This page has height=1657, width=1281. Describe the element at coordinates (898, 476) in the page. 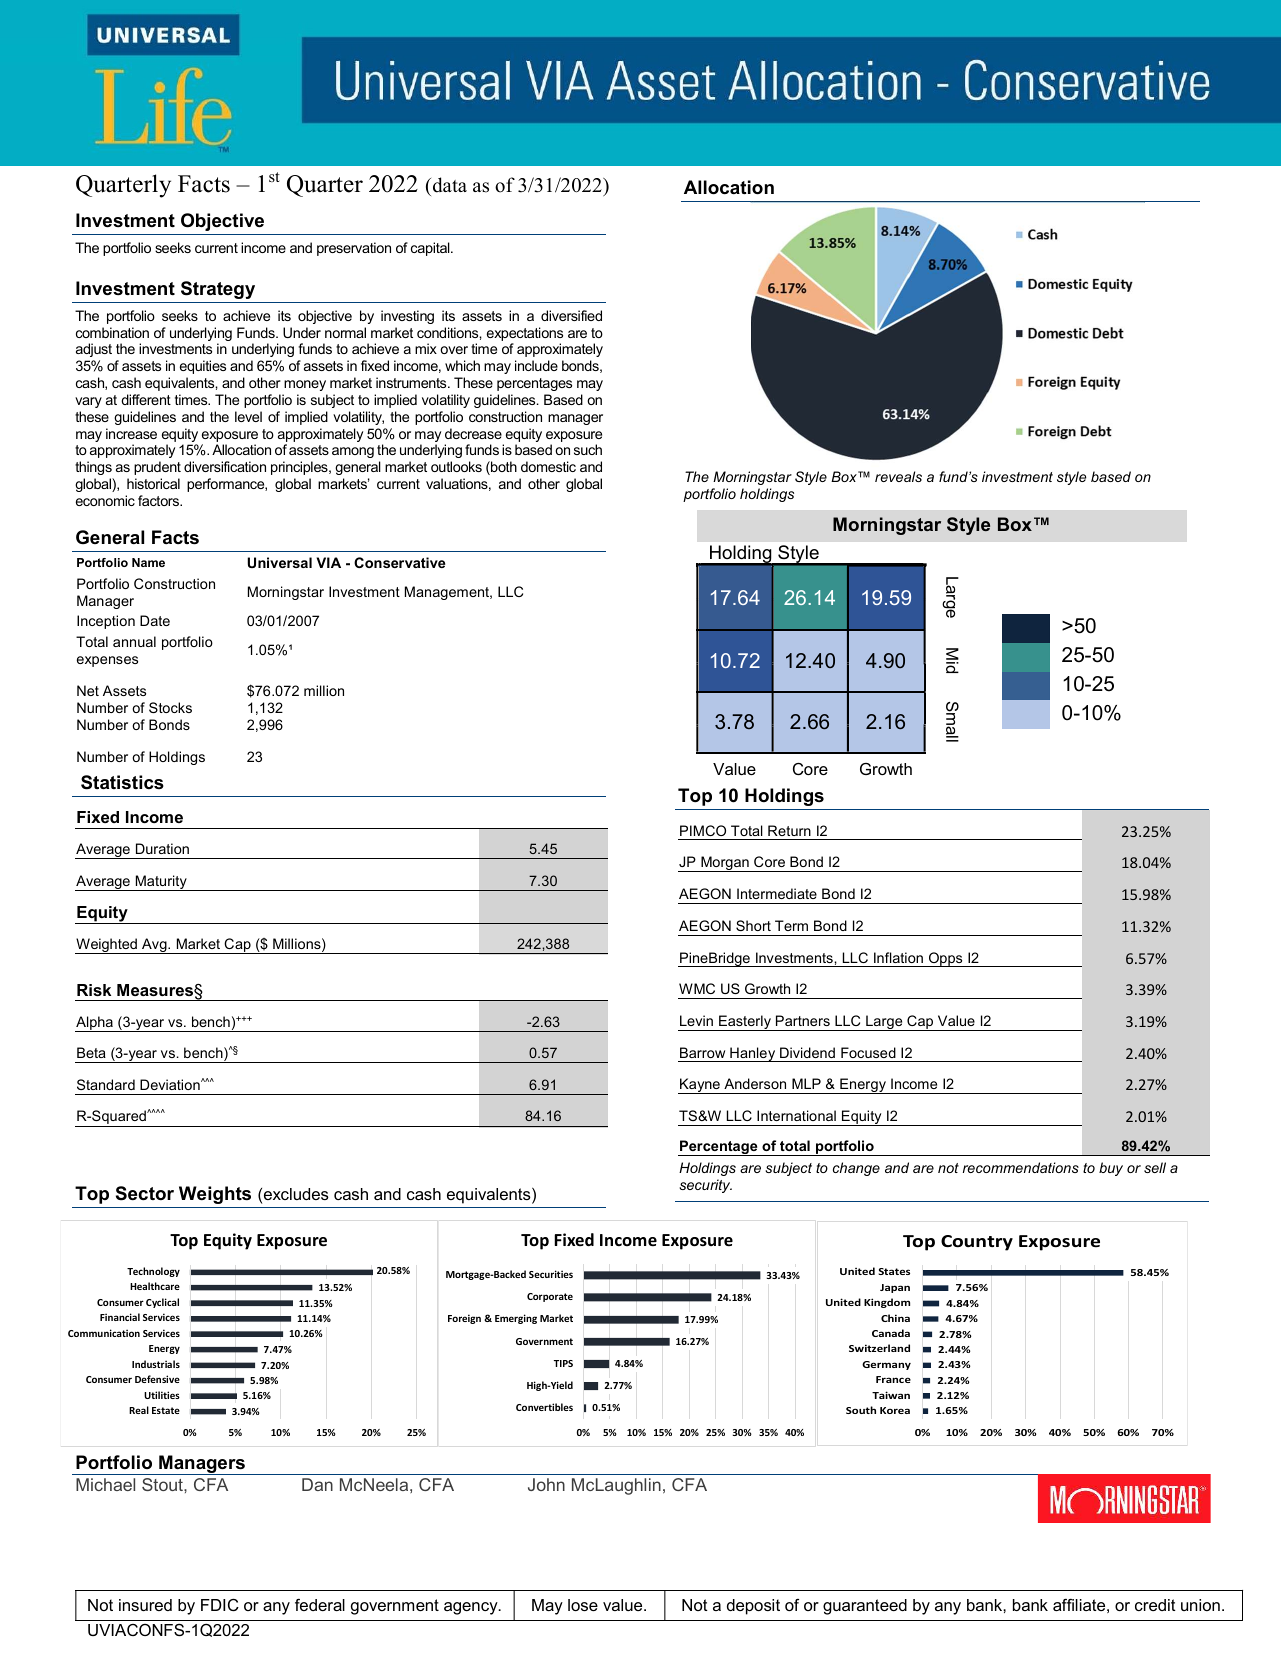

I see `reveals` at that location.
